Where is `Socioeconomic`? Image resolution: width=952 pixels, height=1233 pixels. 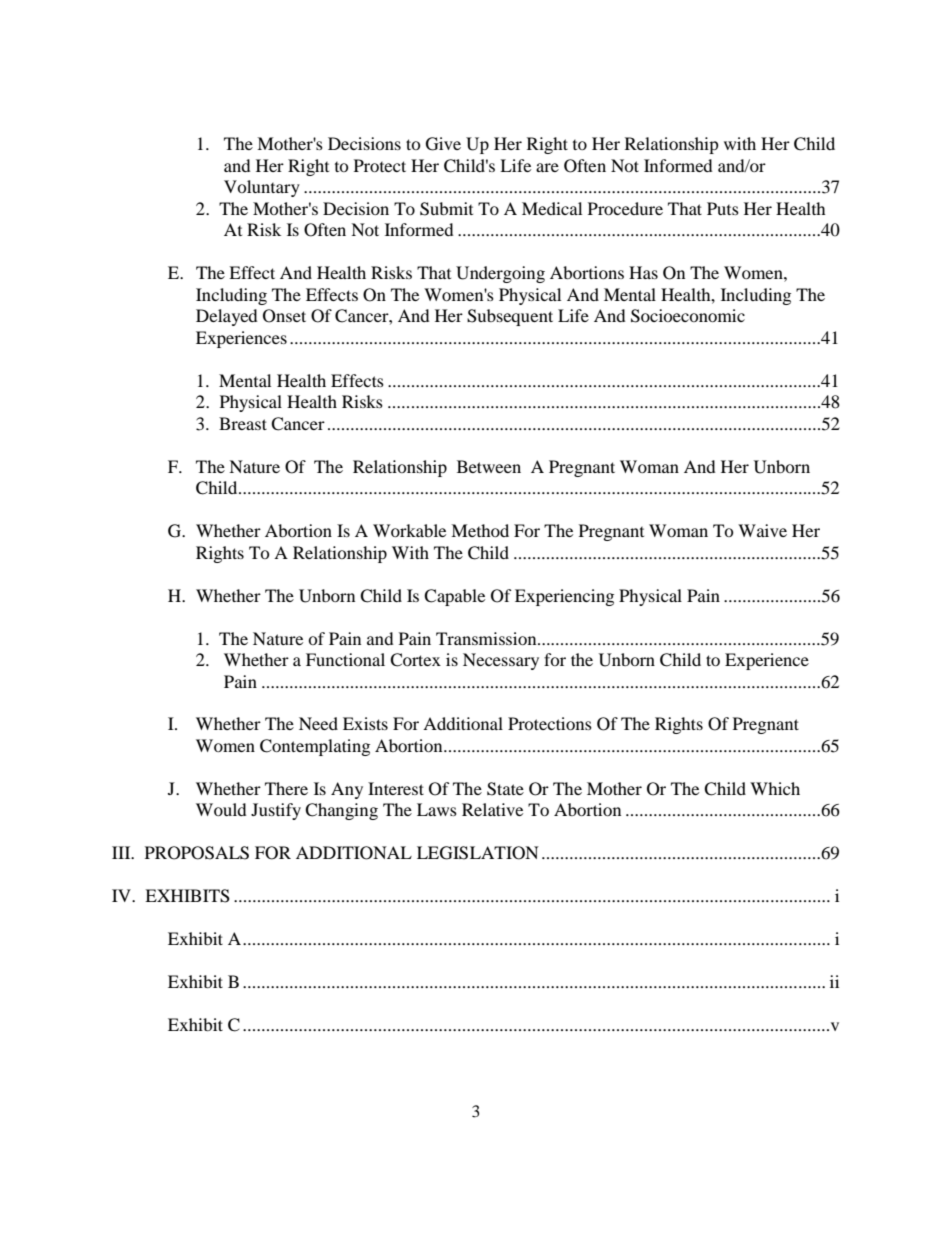 Socioeconomic is located at coordinates (688, 316).
